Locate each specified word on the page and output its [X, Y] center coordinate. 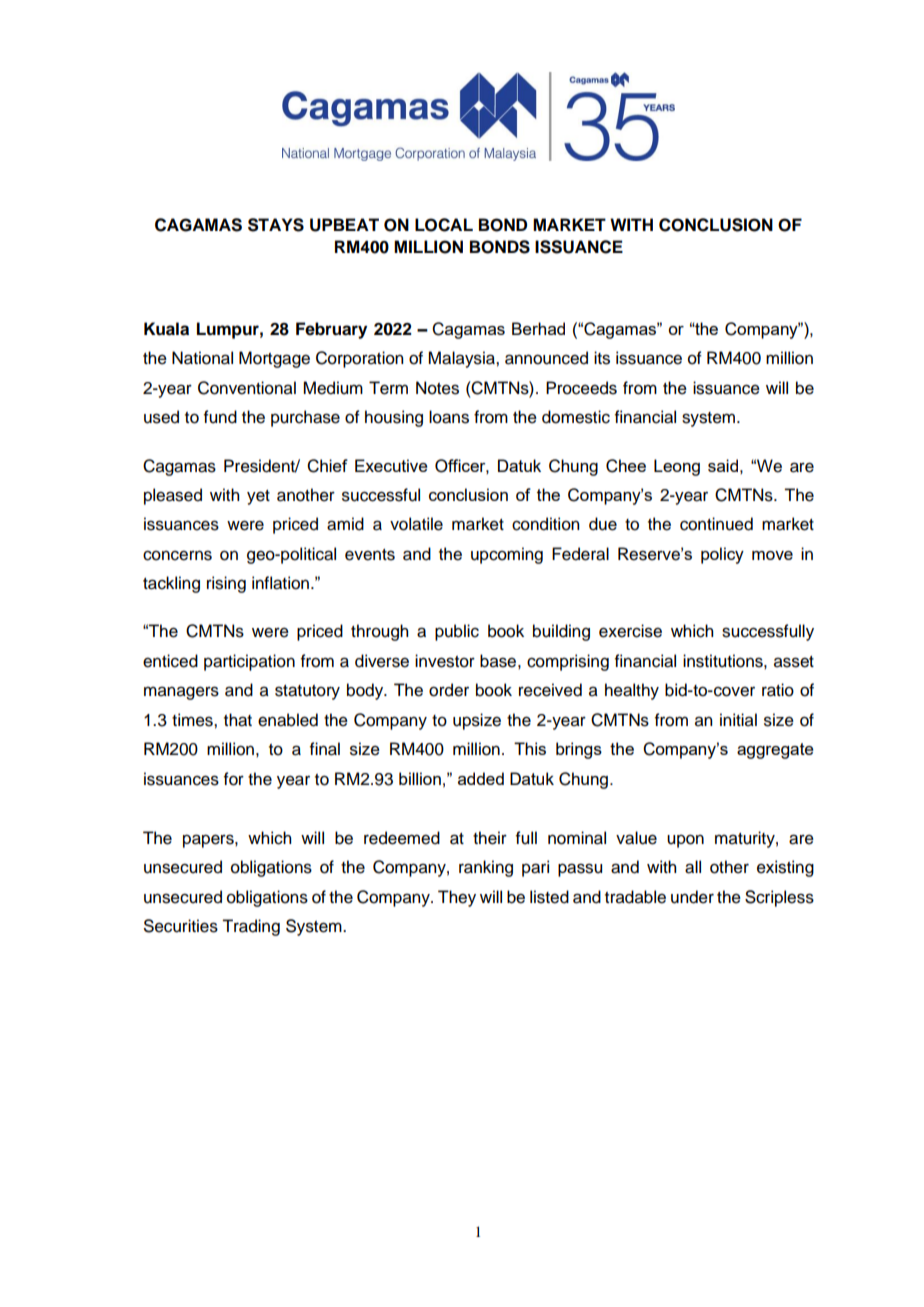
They [457, 898]
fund [220, 417]
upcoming [507, 555]
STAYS [276, 225]
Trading [251, 927]
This [530, 748]
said [723, 465]
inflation [280, 583]
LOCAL [444, 225]
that [238, 720]
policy [722, 555]
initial [738, 720]
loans [449, 417]
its [602, 358]
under [692, 897]
